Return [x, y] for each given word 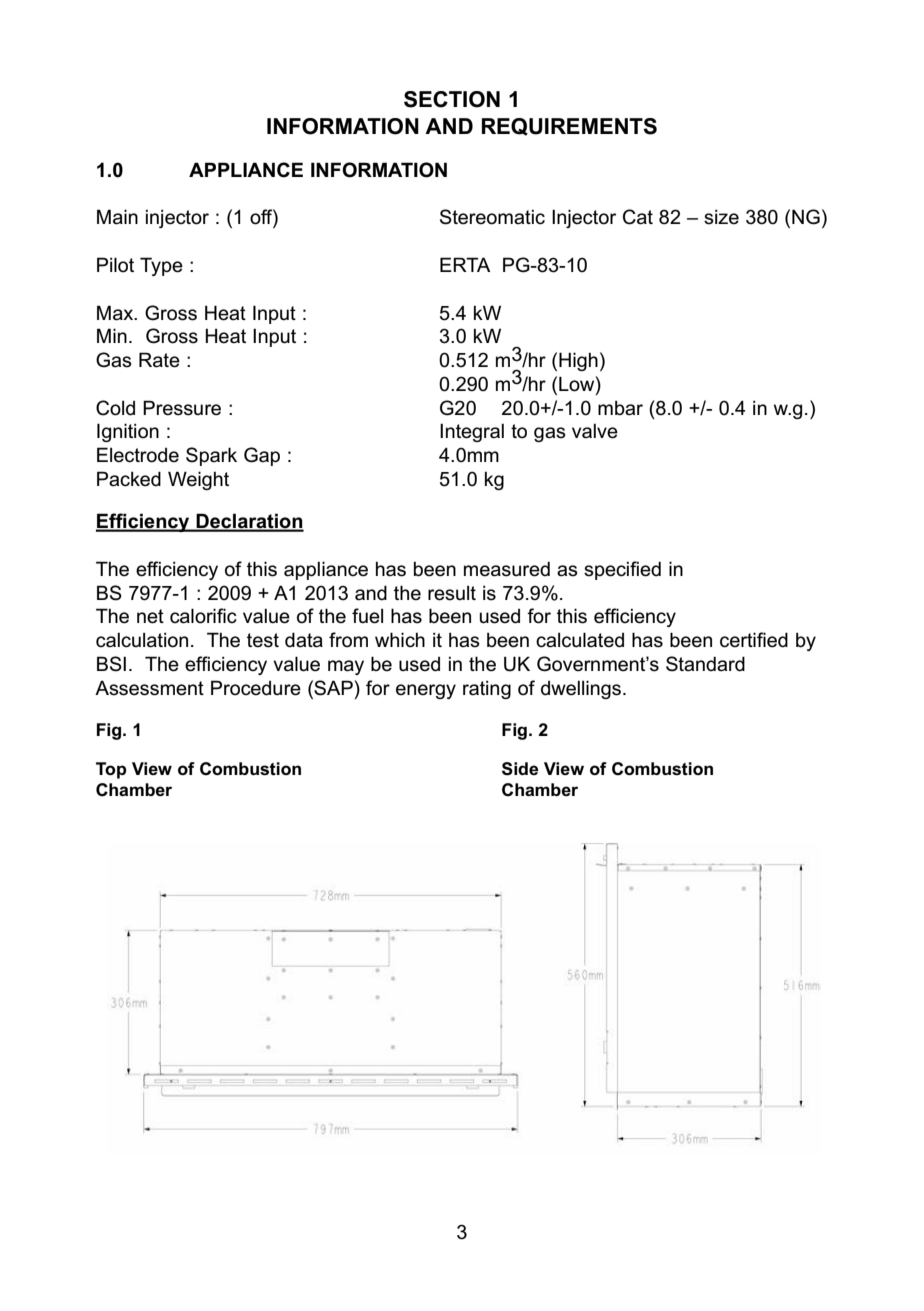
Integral [472, 432]
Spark [211, 456]
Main [117, 217]
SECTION [452, 99]
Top [111, 770]
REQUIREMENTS [569, 127]
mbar [620, 408]
